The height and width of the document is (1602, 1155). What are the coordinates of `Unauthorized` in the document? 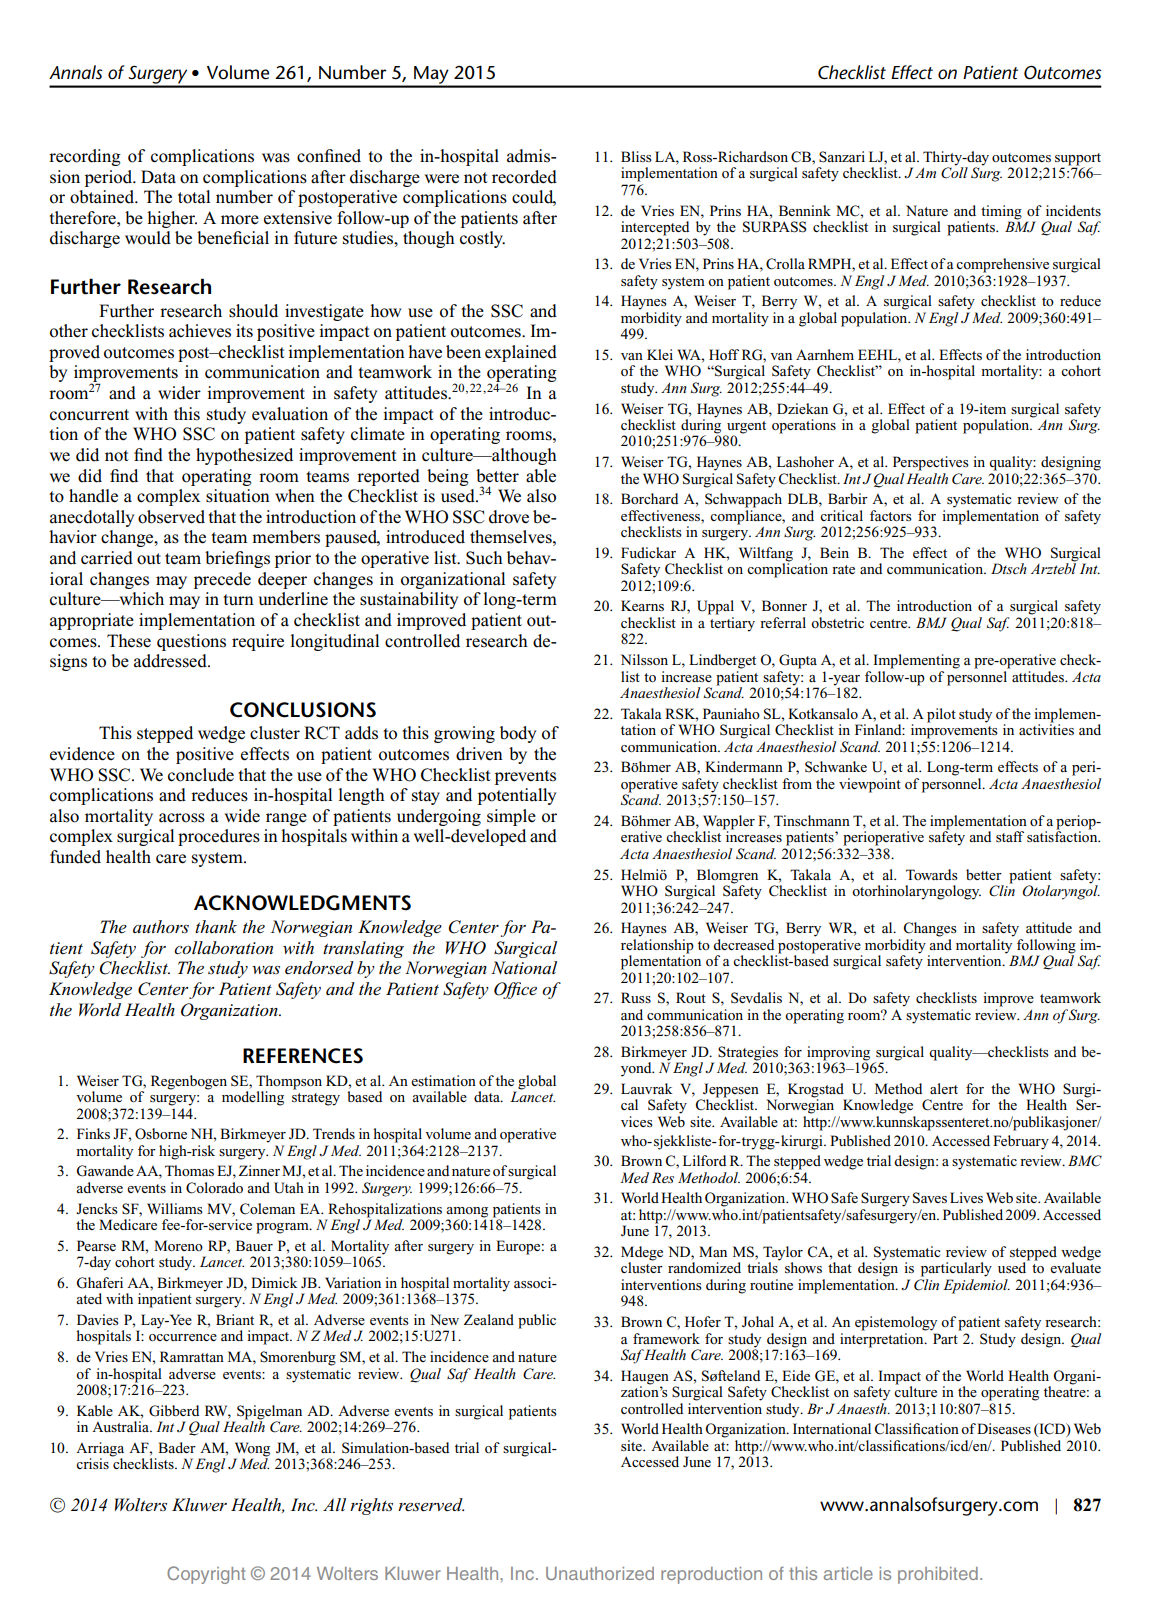 It's located at (600, 1573).
